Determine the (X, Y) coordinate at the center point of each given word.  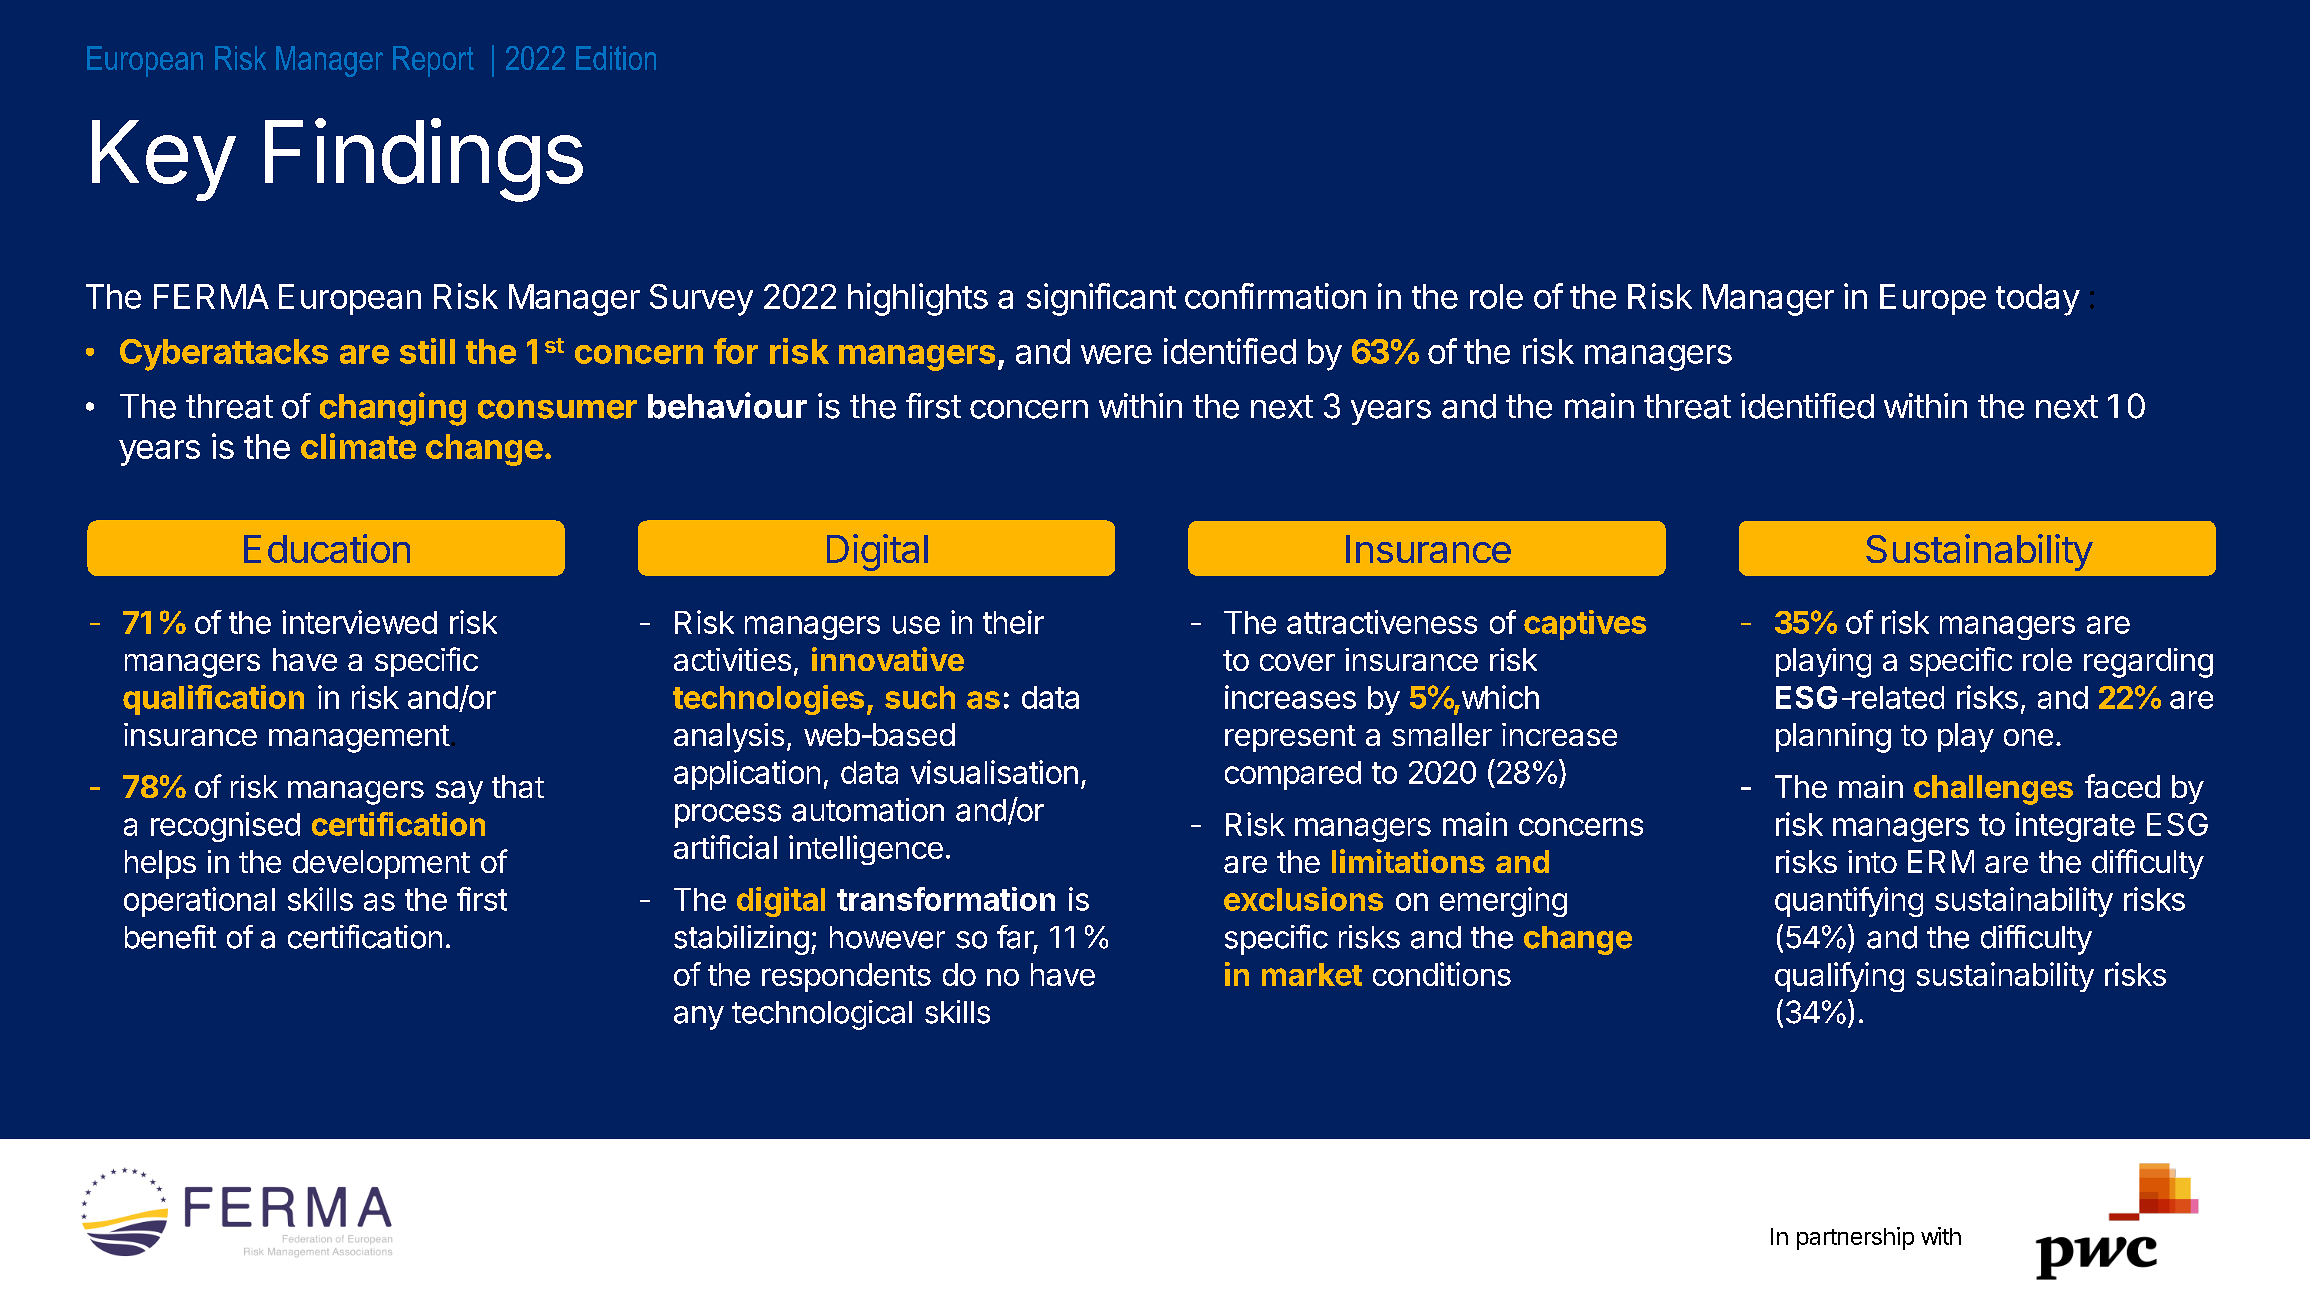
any (699, 1018)
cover (1297, 662)
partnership (1855, 1238)
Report (433, 61)
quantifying (1849, 902)
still (427, 351)
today (2038, 300)
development (381, 864)
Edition (616, 58)
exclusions (1303, 899)
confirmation (1275, 296)
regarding (2148, 663)
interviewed (359, 622)
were (1116, 354)
